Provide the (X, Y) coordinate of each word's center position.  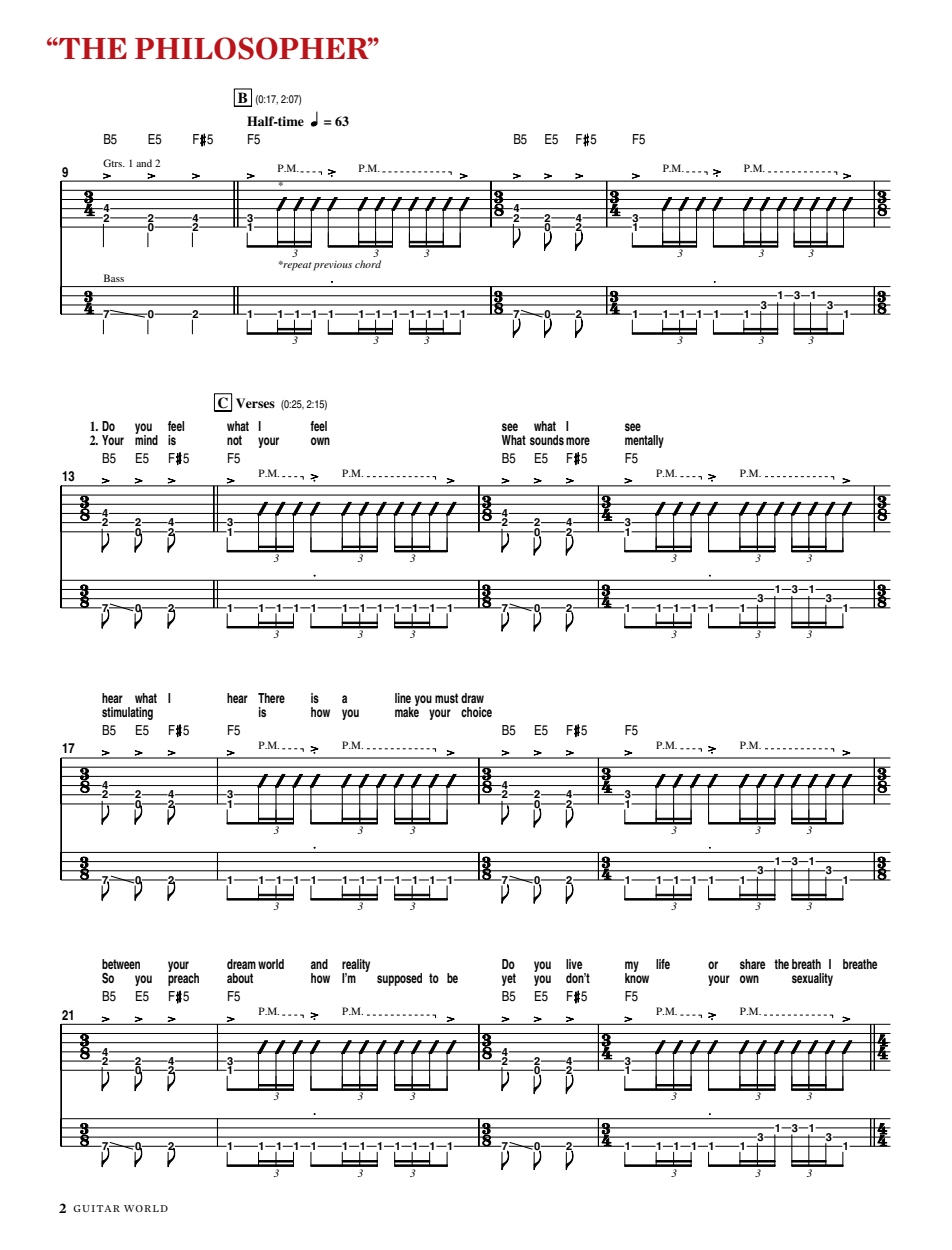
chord (368, 264)
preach (183, 978)
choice (476, 712)
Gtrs (114, 163)
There (271, 698)
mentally (644, 441)
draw (472, 698)
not (234, 440)
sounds (547, 440)
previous (332, 266)
